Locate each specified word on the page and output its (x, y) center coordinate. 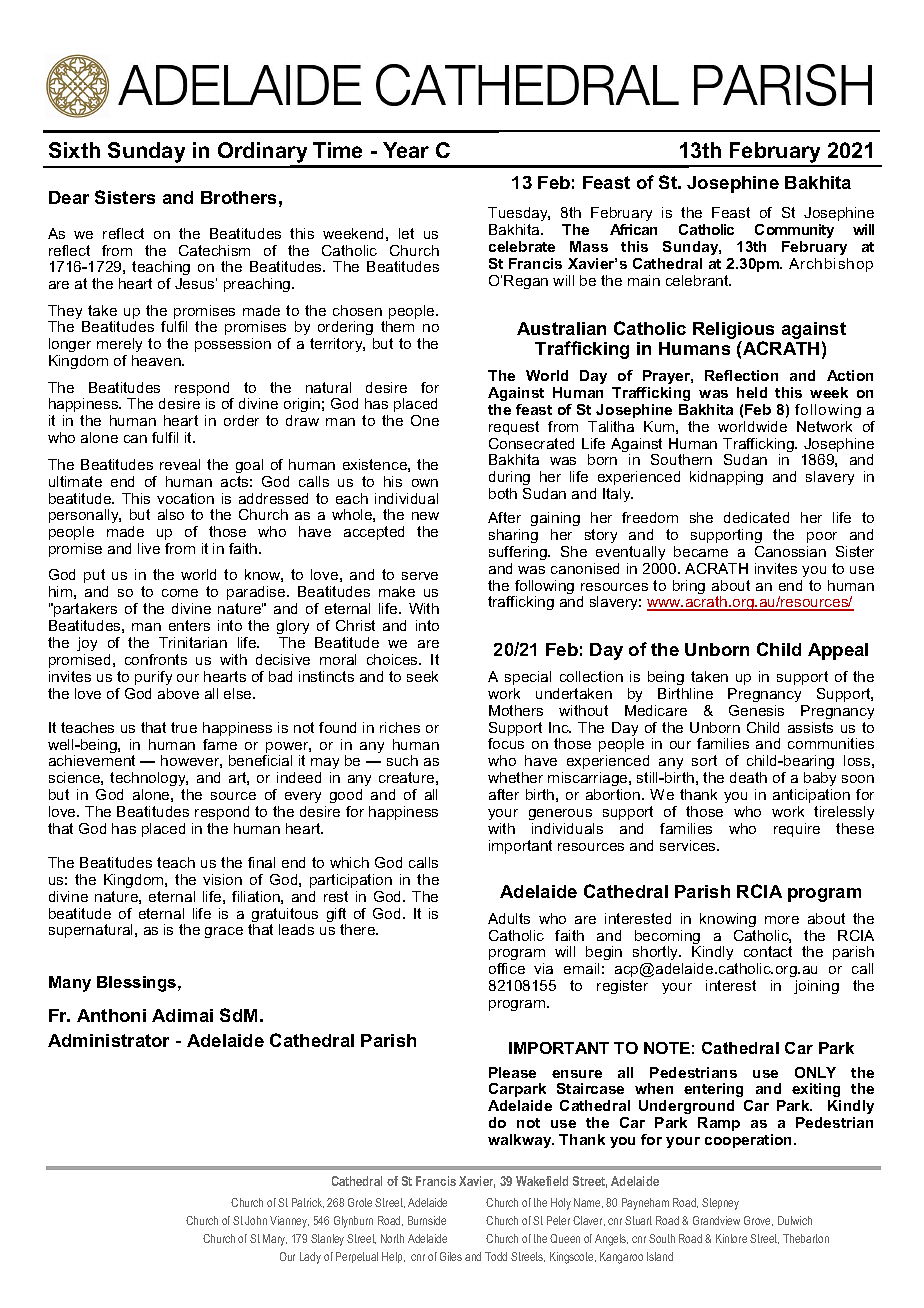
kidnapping (726, 478)
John (256, 1220)
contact (768, 951)
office (507, 968)
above (178, 693)
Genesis (756, 710)
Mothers (516, 710)
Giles (451, 1256)
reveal (180, 464)
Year (406, 150)
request (514, 428)
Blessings (138, 984)
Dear (69, 197)
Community (794, 233)
